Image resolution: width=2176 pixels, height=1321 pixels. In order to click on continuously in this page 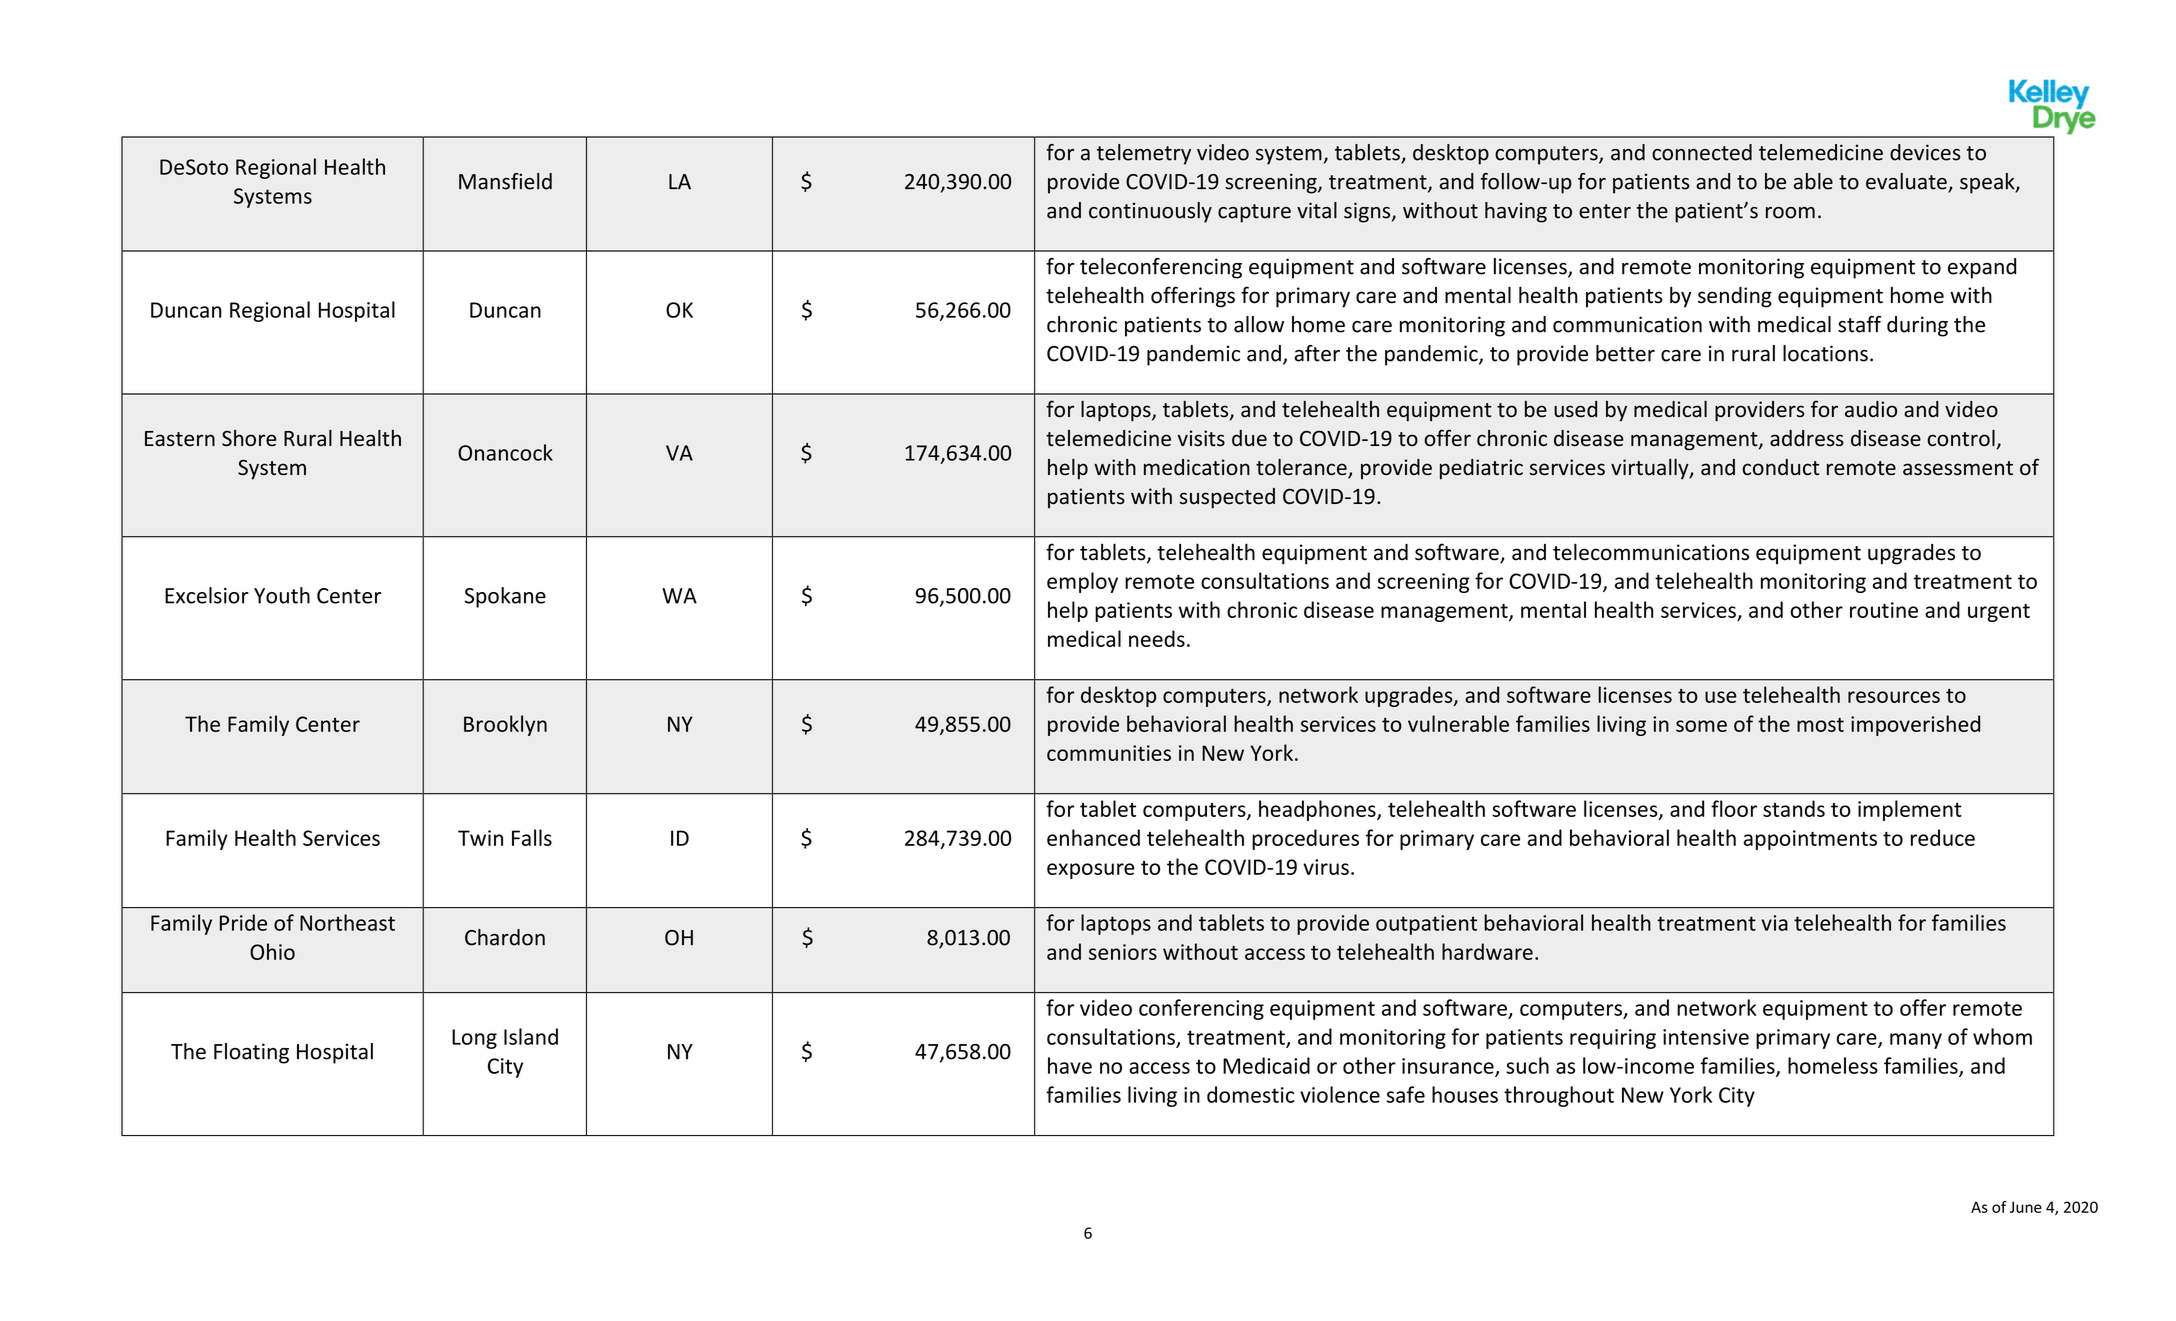, I will do `click(1150, 212)`.
